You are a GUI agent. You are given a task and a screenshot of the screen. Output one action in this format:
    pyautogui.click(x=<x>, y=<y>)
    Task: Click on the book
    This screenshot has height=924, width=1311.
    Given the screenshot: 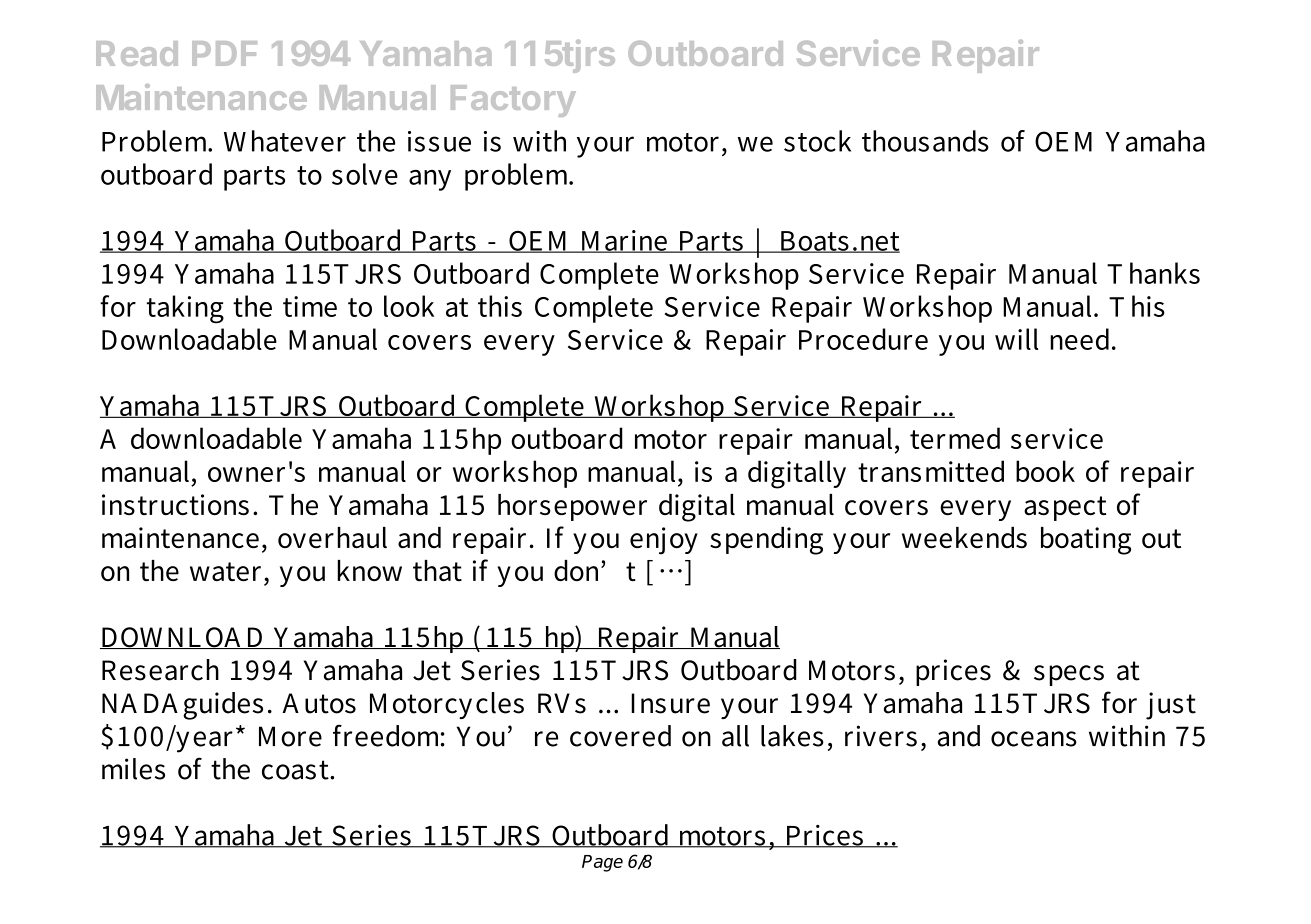 What is the action you would take?
    pyautogui.click(x=1045, y=471)
